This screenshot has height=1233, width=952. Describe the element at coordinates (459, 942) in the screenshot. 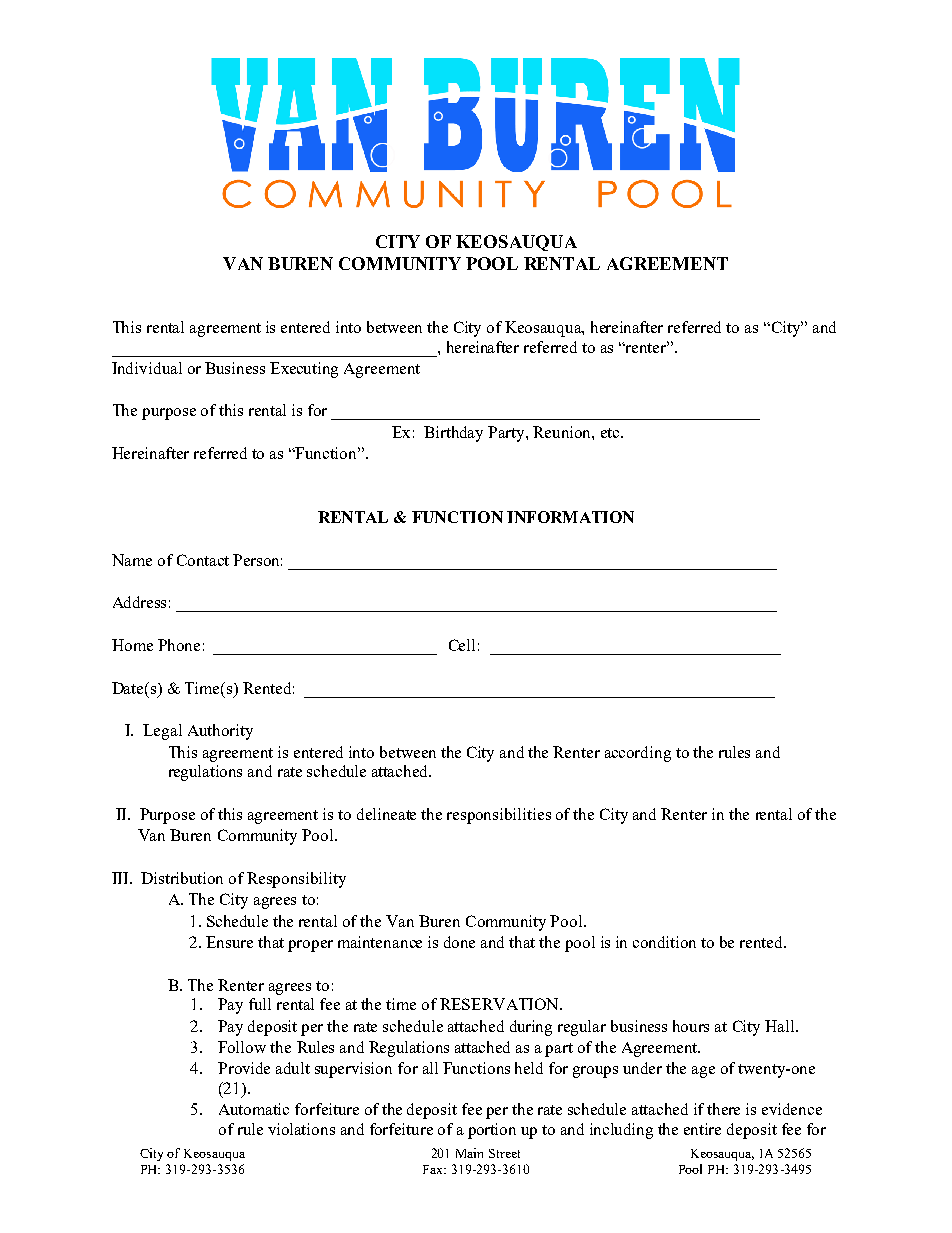

I see `done` at that location.
